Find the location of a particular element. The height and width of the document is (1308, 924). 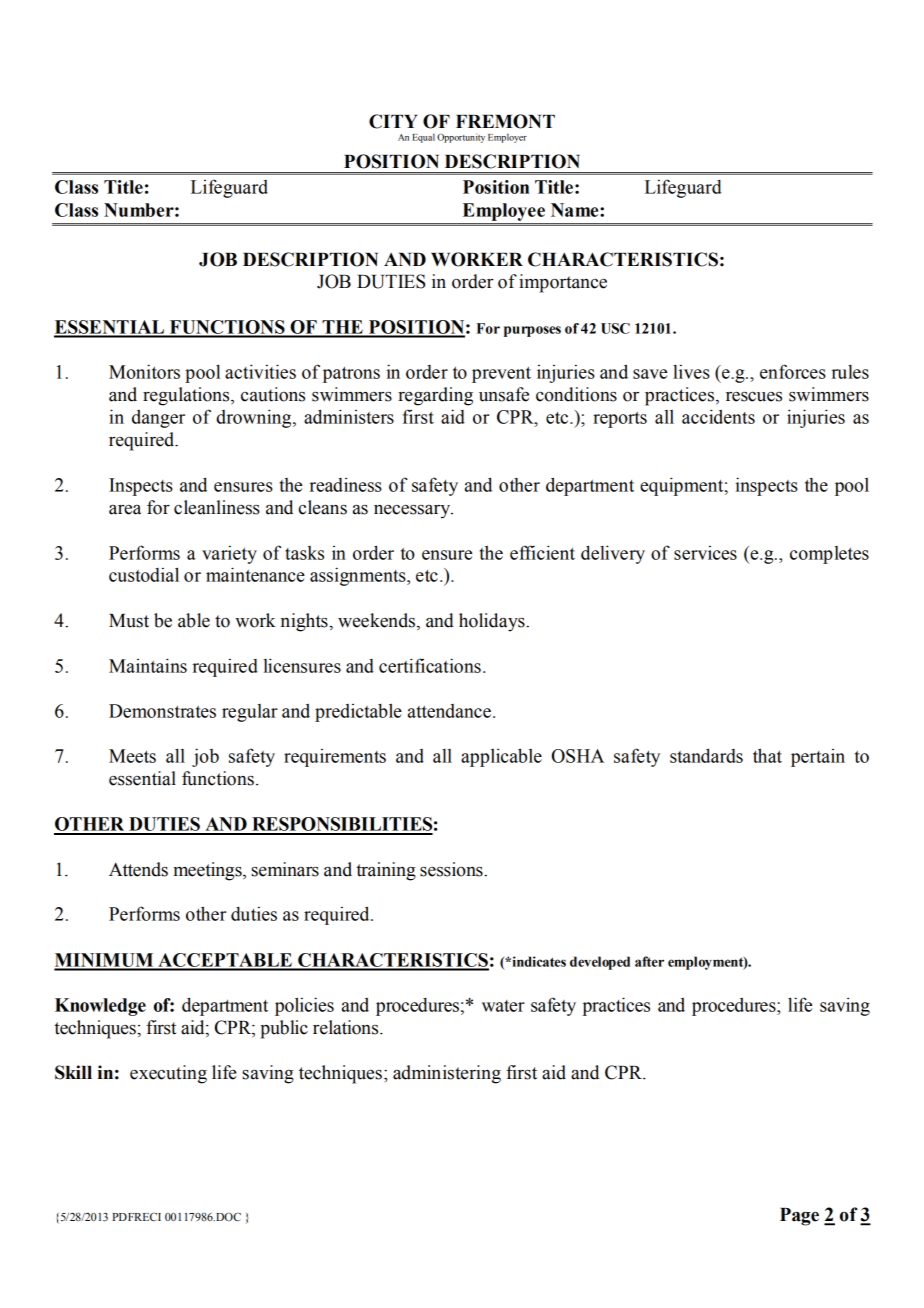

executing is located at coordinates (168, 1074).
